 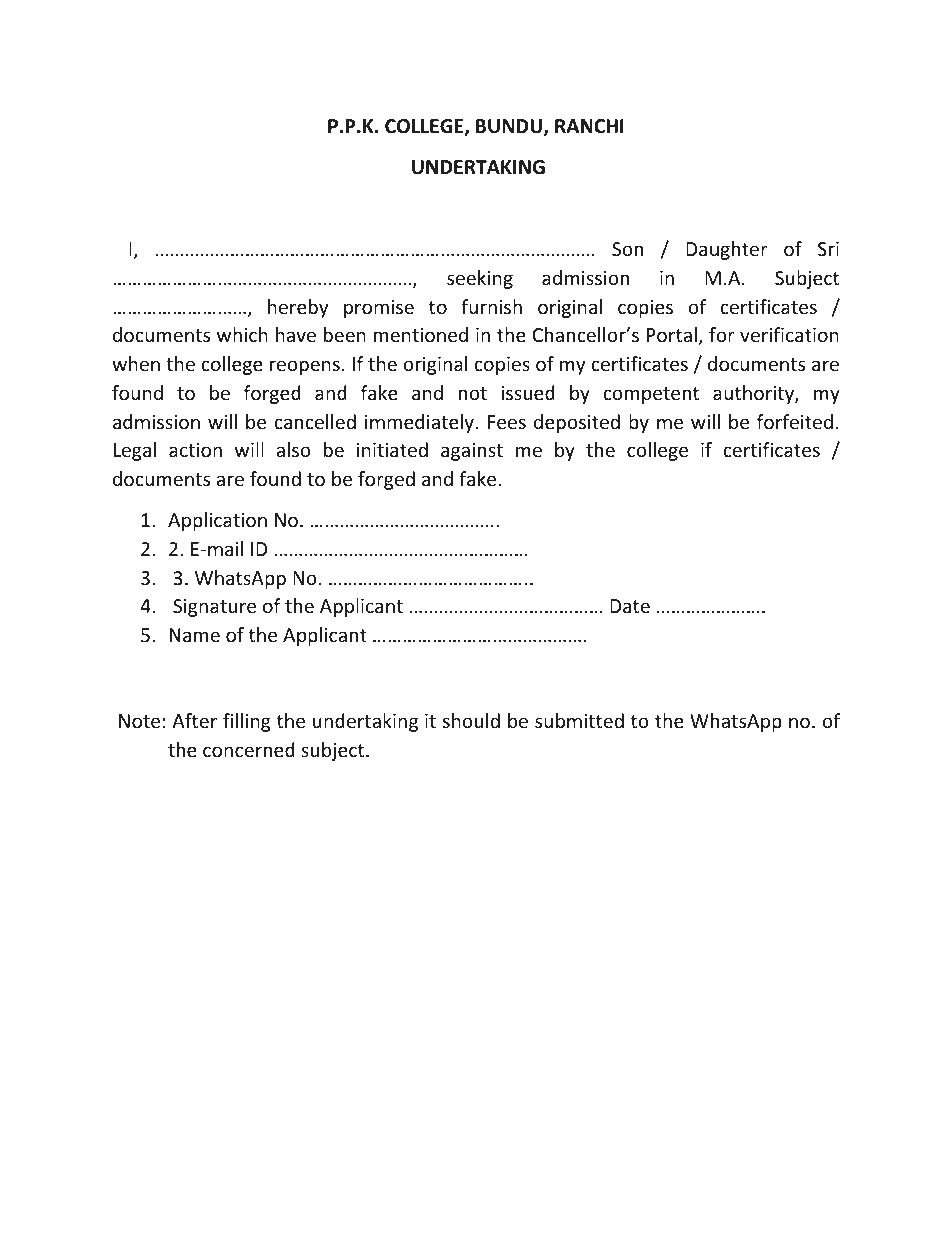 What do you see at coordinates (727, 250) in the screenshot?
I see `Daughter` at bounding box center [727, 250].
